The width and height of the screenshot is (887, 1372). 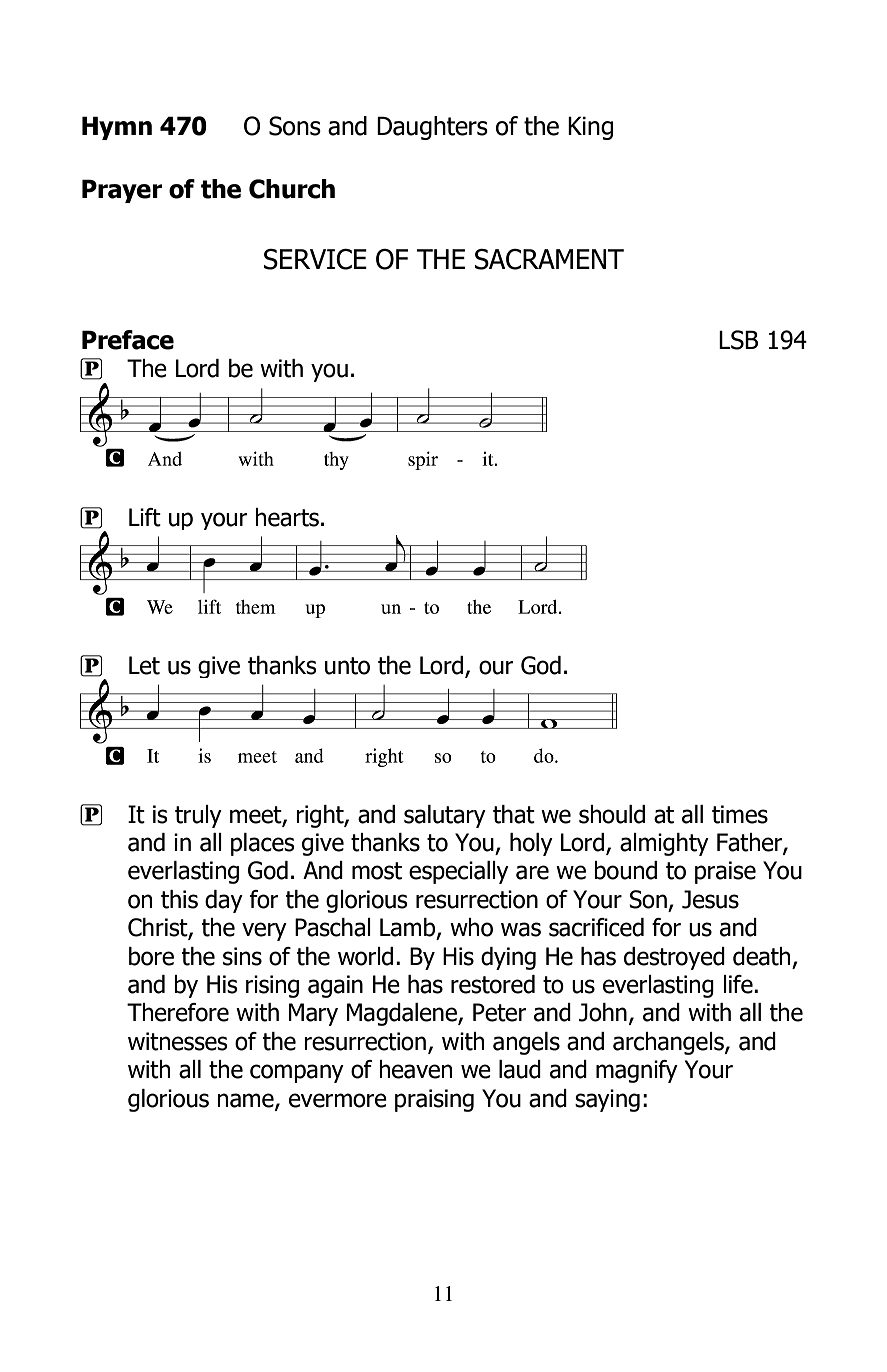 I want to click on Let, so click(x=144, y=665).
